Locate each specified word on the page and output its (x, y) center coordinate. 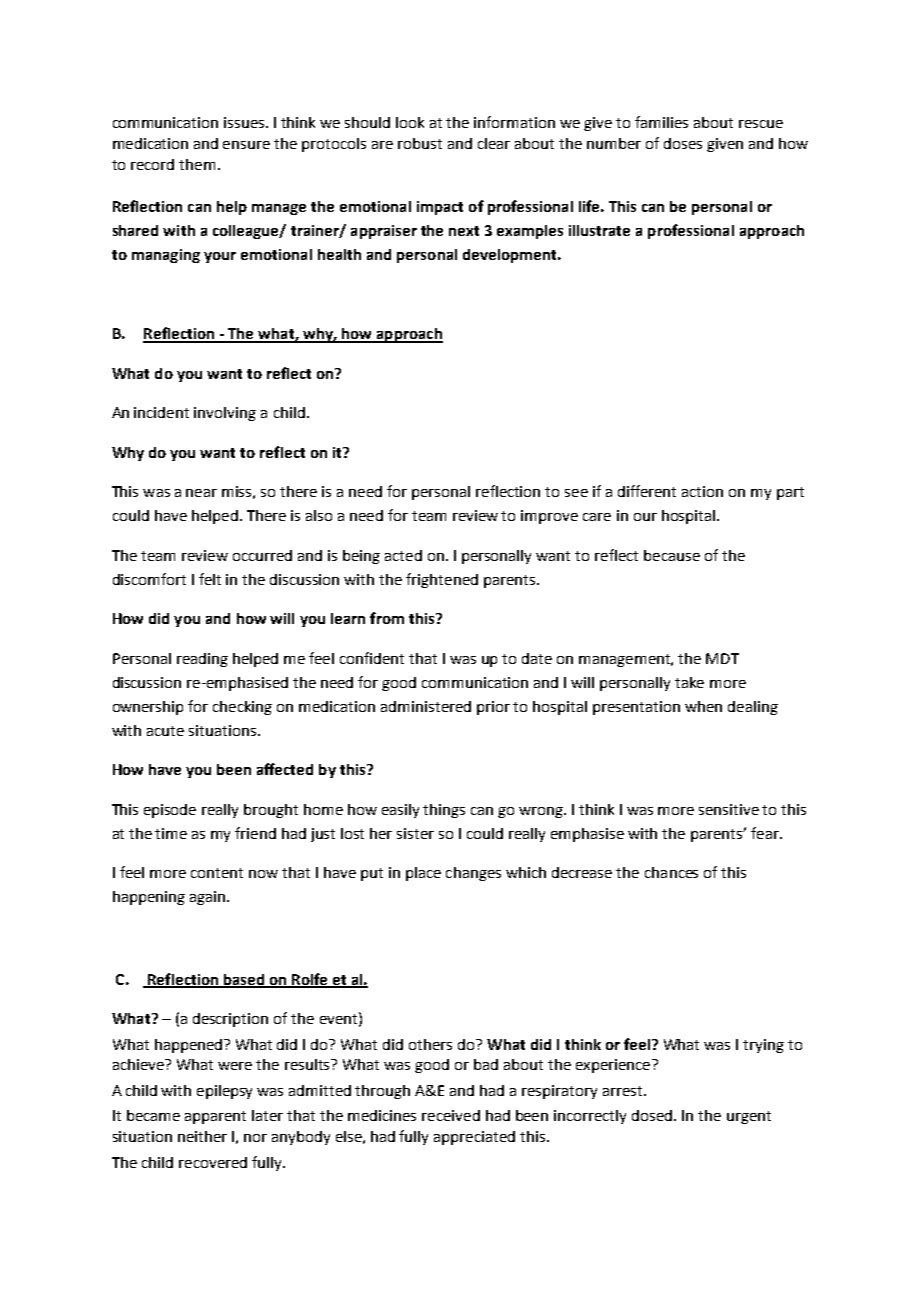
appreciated (474, 1138)
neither (202, 1136)
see (576, 493)
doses (683, 143)
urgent (749, 1117)
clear (494, 143)
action (702, 491)
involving (225, 414)
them (197, 164)
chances (671, 872)
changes (473, 874)
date (537, 658)
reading (202, 660)
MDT (722, 658)
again (209, 898)
